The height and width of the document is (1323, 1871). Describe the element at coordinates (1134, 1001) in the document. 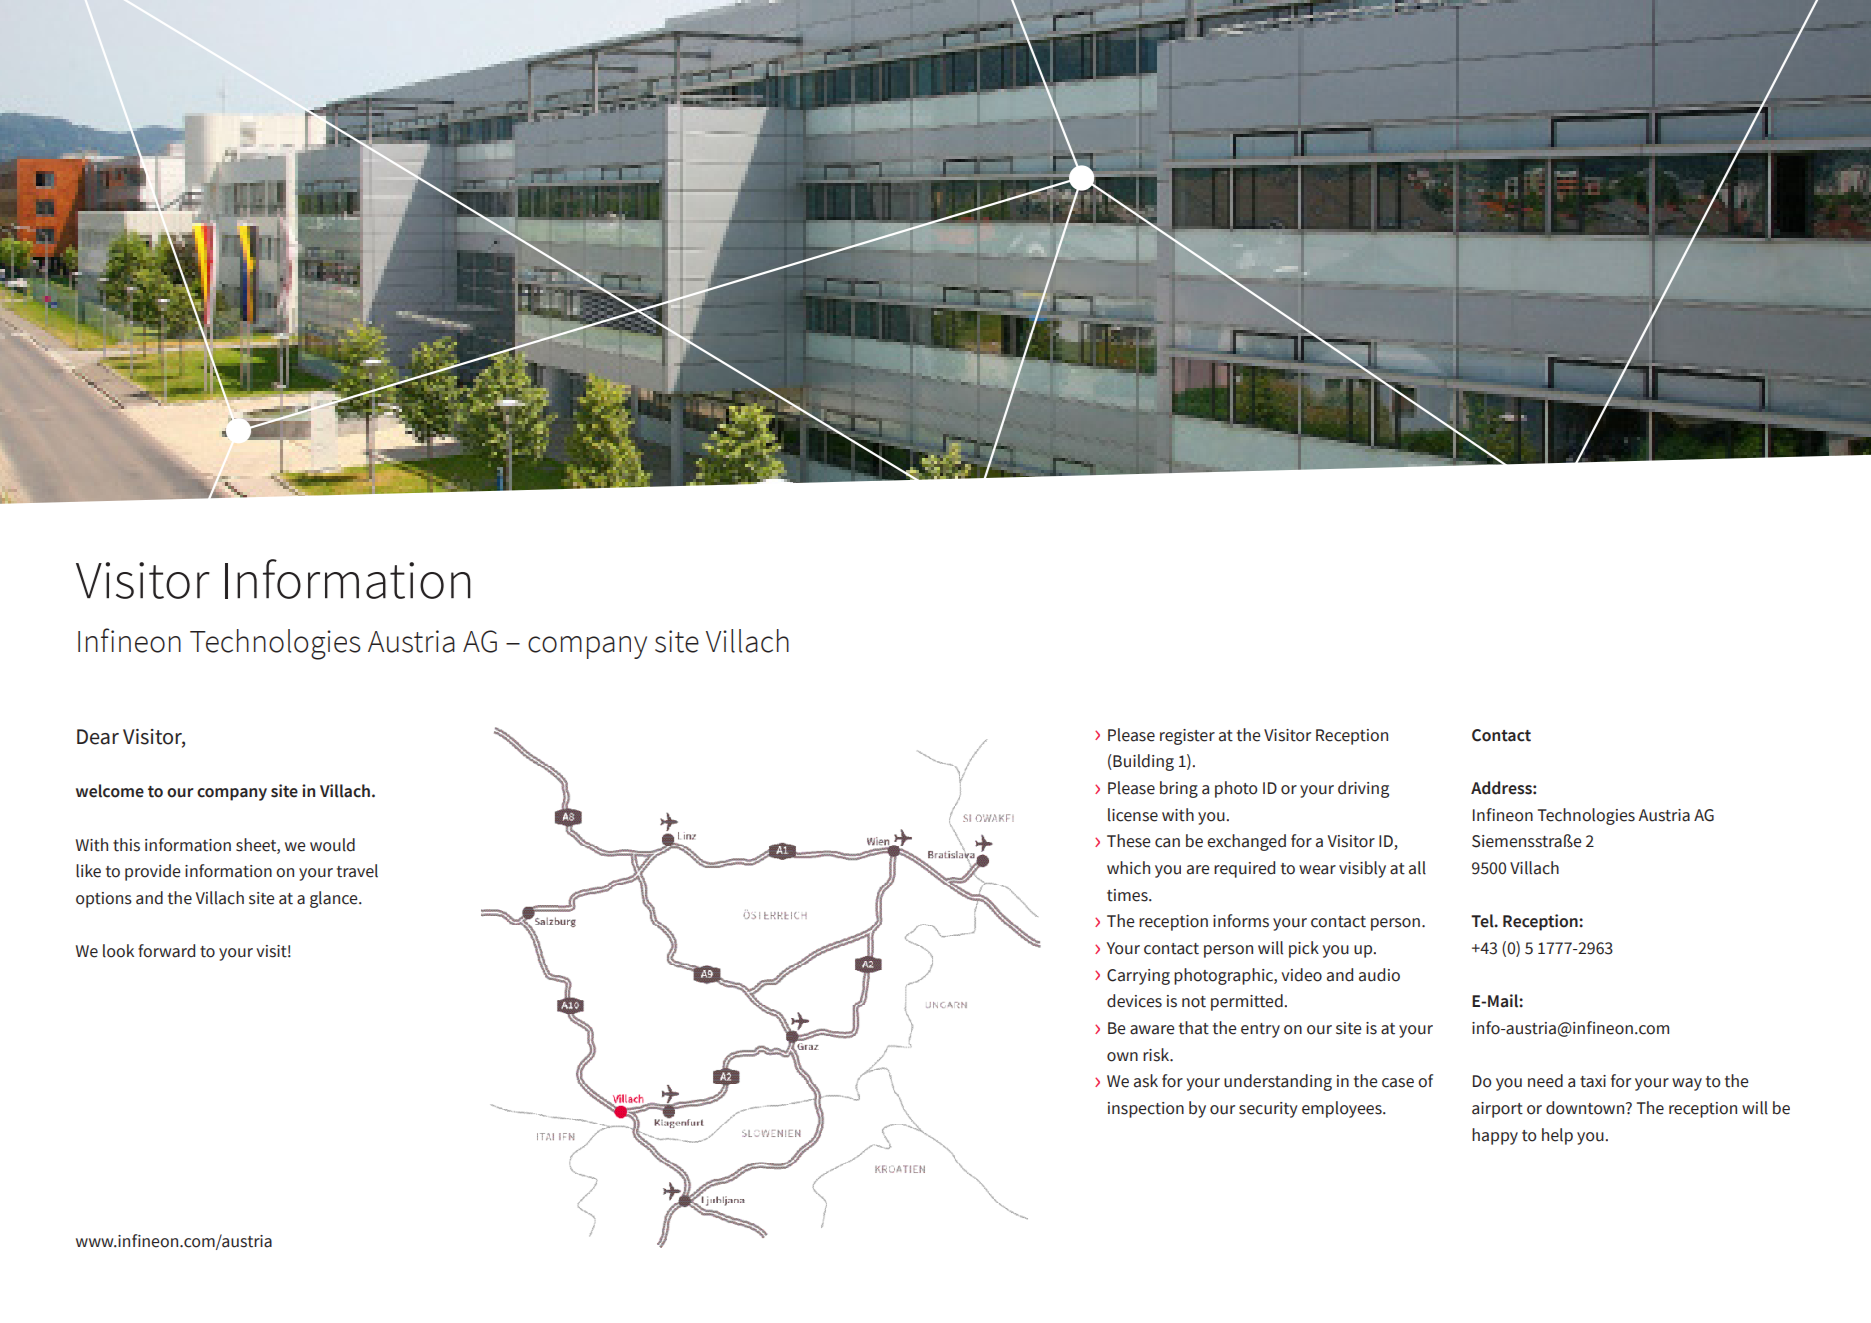

I see `devices` at that location.
